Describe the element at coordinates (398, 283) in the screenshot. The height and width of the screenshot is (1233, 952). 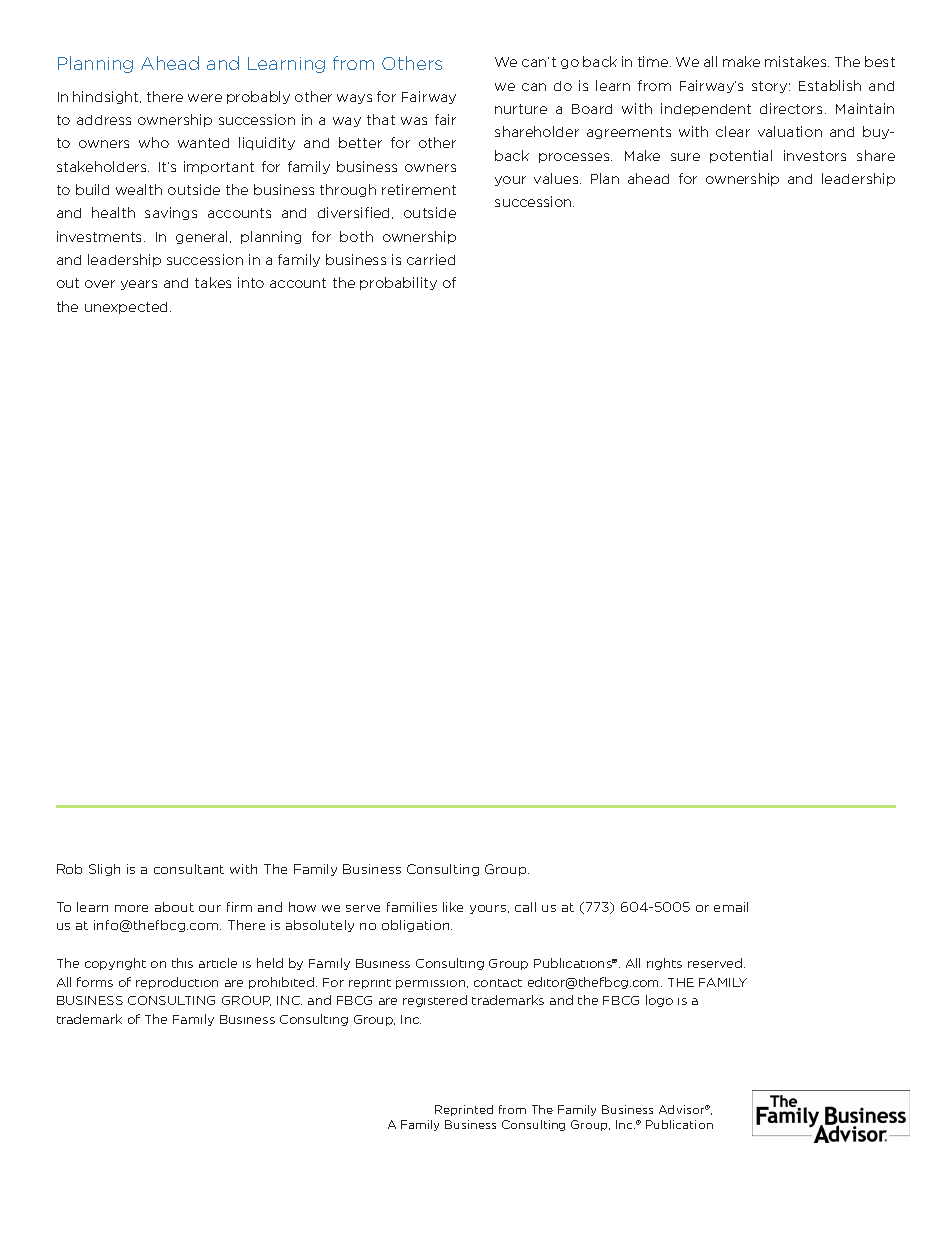
I see `probability` at that location.
